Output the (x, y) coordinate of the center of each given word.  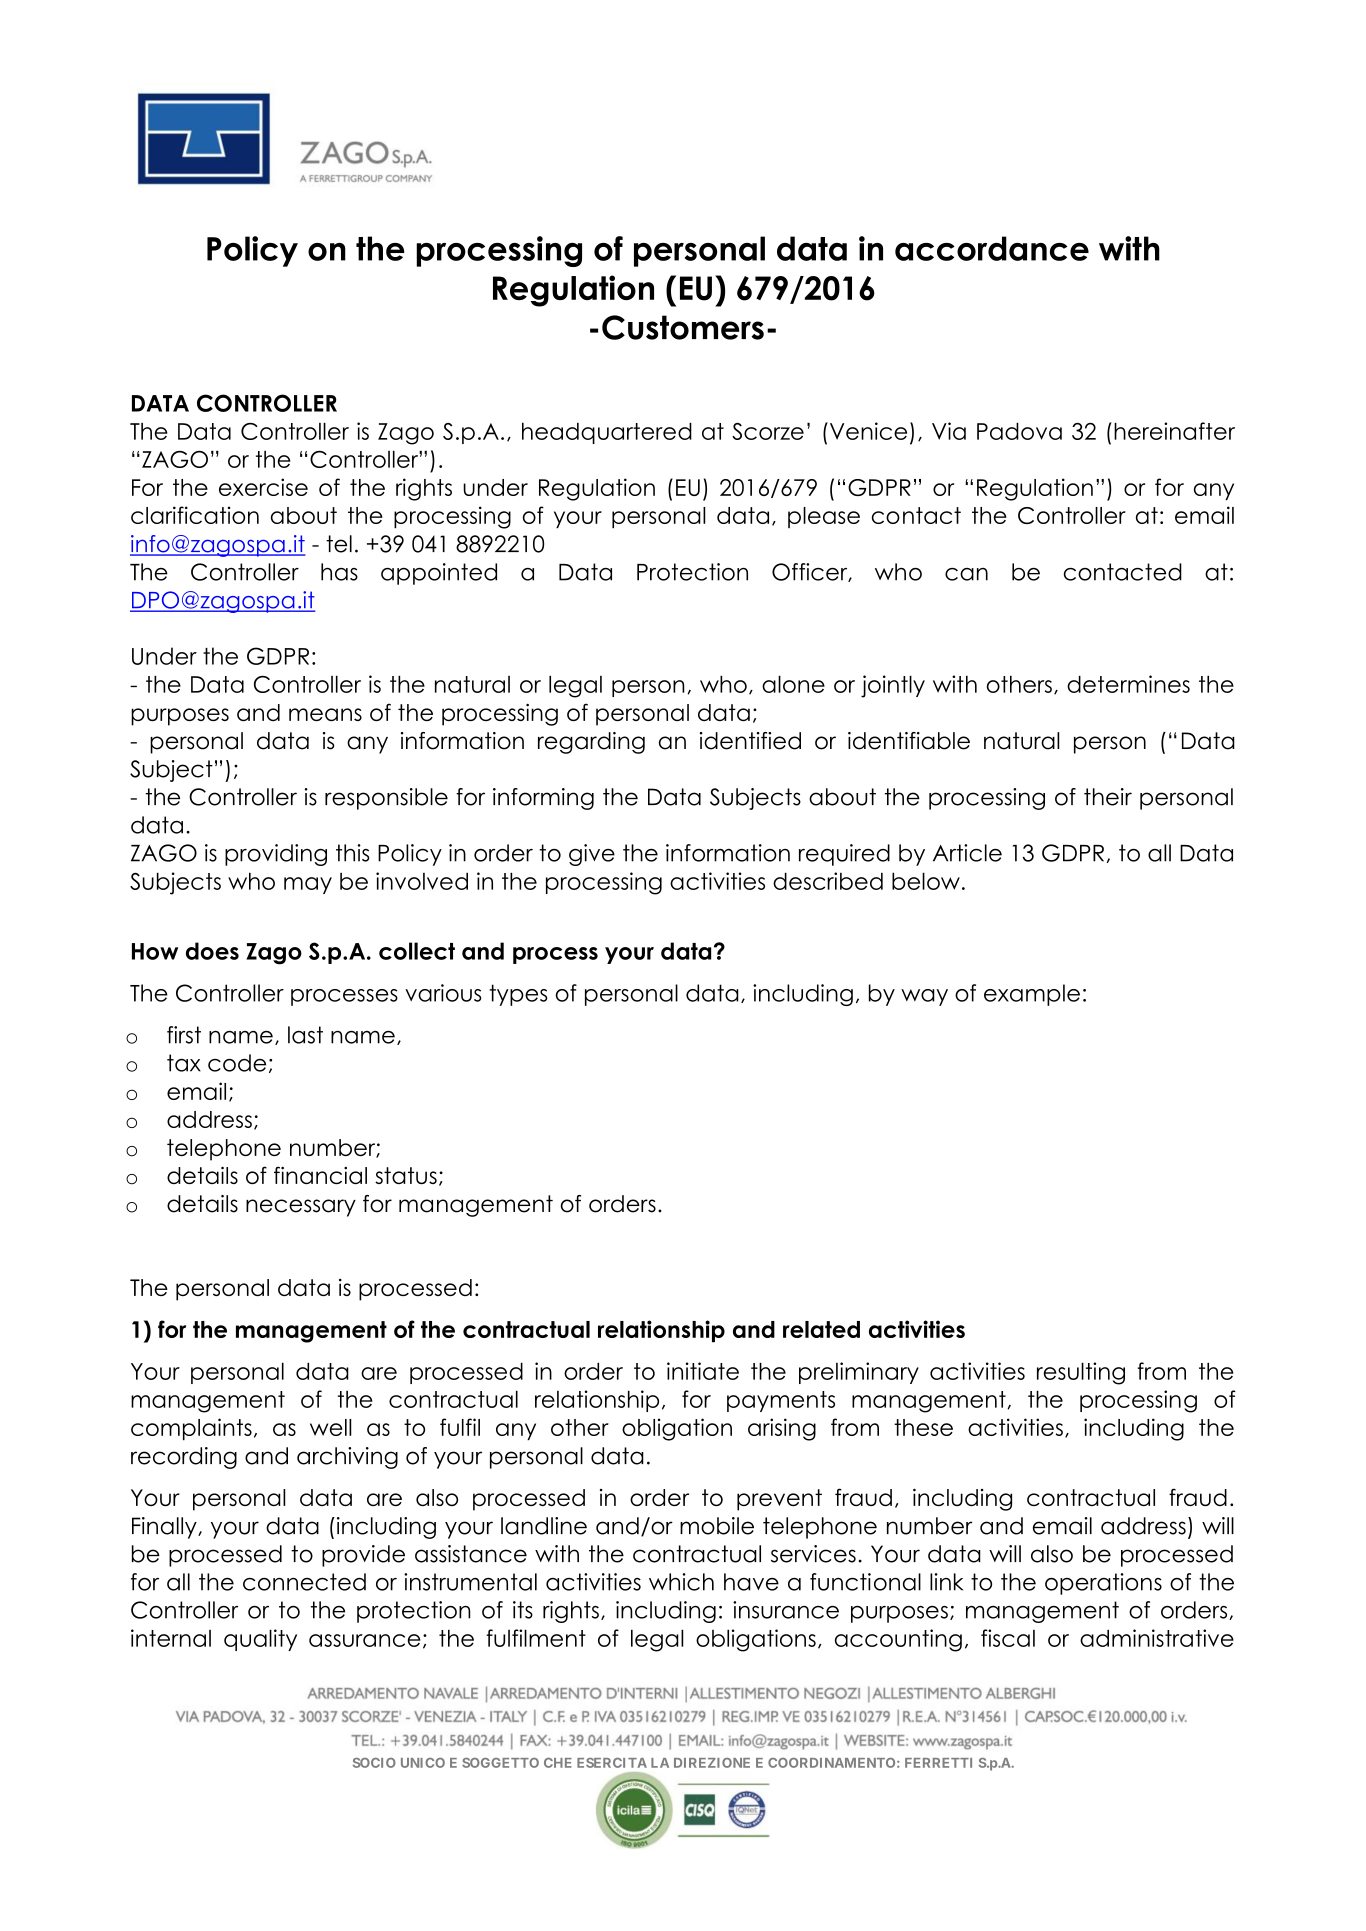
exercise (263, 487)
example (1032, 995)
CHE (558, 1763)
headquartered (607, 433)
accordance (992, 248)
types (518, 995)
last (305, 1035)
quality (260, 1640)
